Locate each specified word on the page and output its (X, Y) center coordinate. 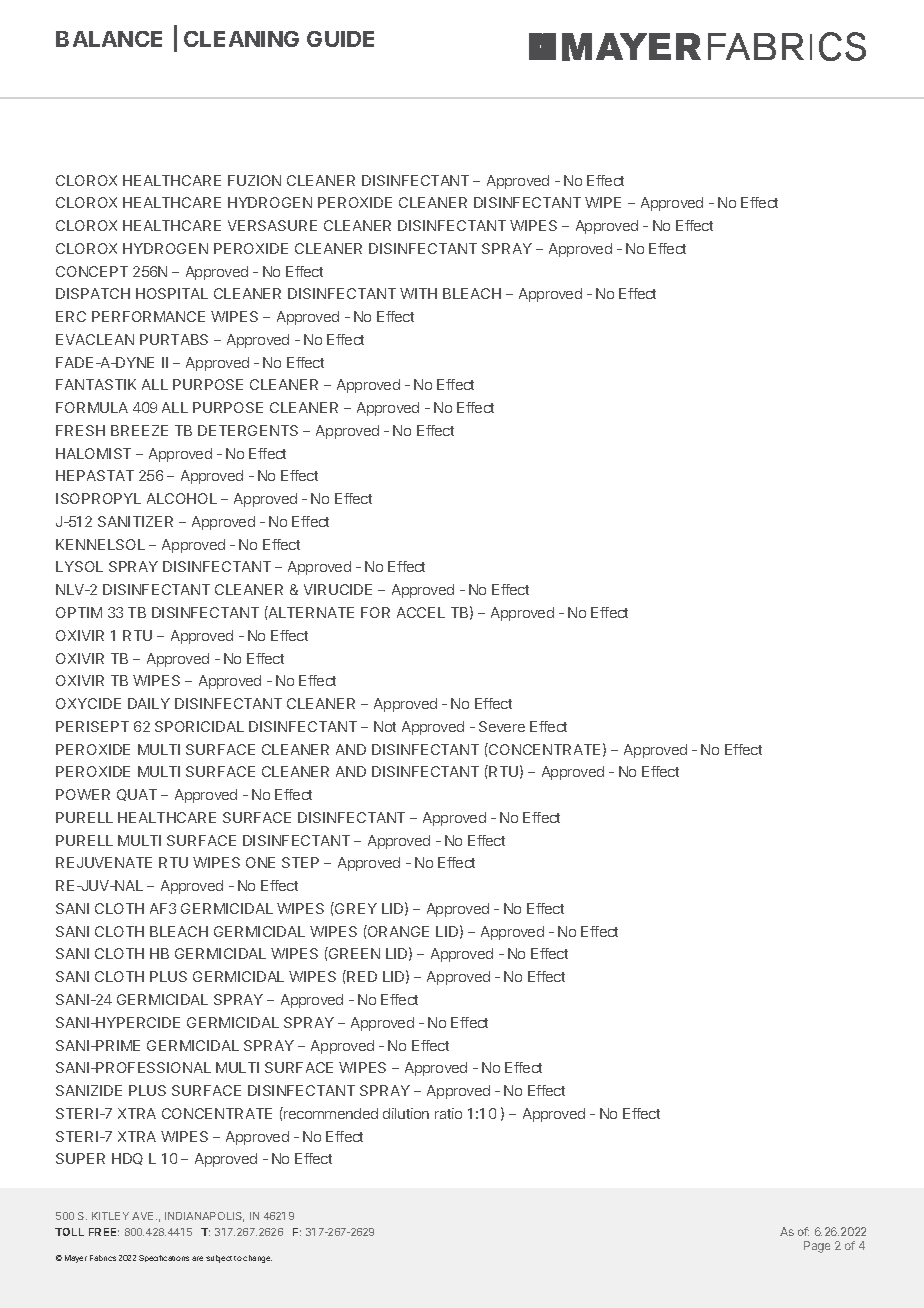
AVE (144, 1216)
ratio (448, 1113)
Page (817, 1247)
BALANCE (109, 39)
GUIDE (340, 39)
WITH (418, 293)
